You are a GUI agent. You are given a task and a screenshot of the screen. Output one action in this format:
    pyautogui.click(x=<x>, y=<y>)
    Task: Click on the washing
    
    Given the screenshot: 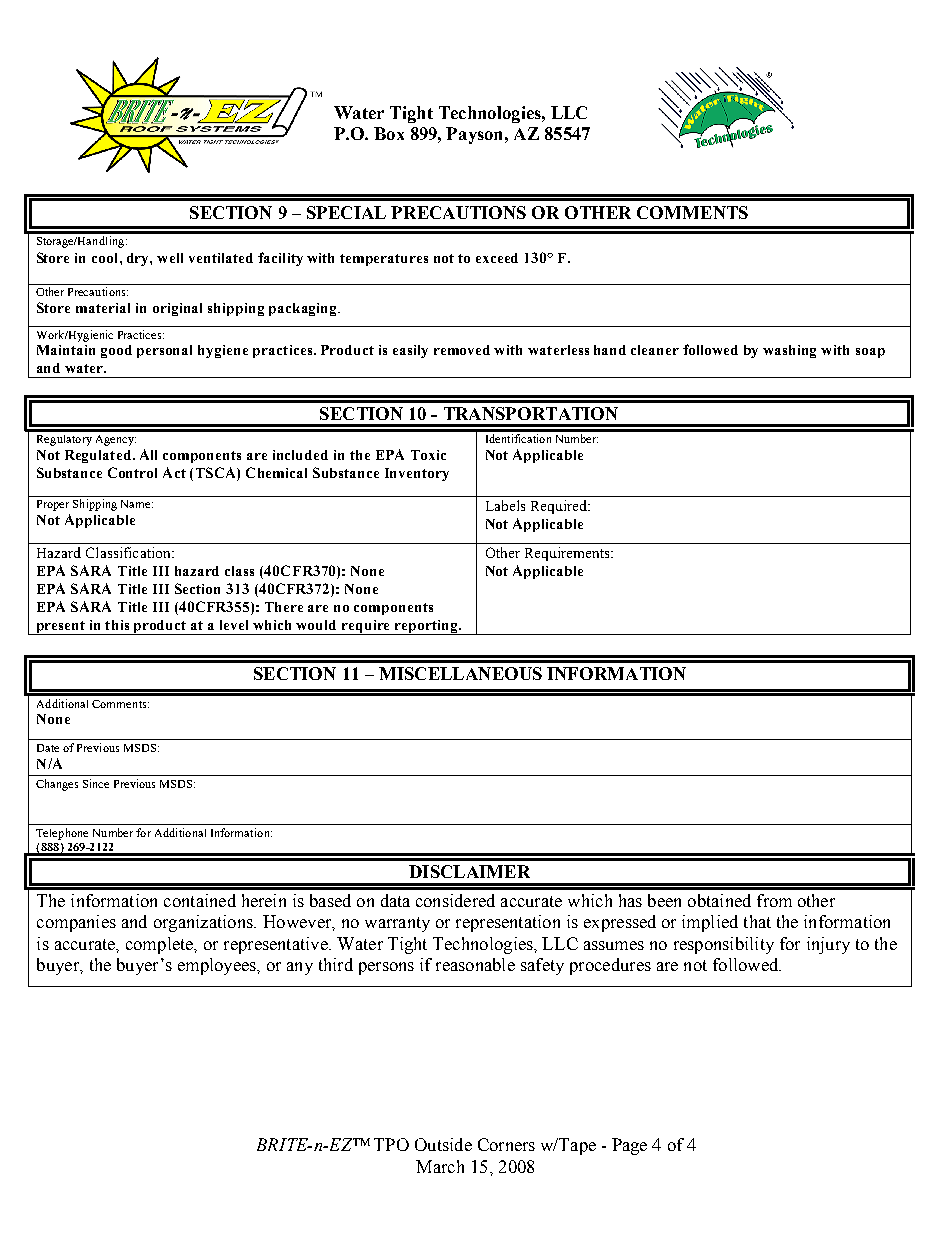 What is the action you would take?
    pyautogui.click(x=789, y=351)
